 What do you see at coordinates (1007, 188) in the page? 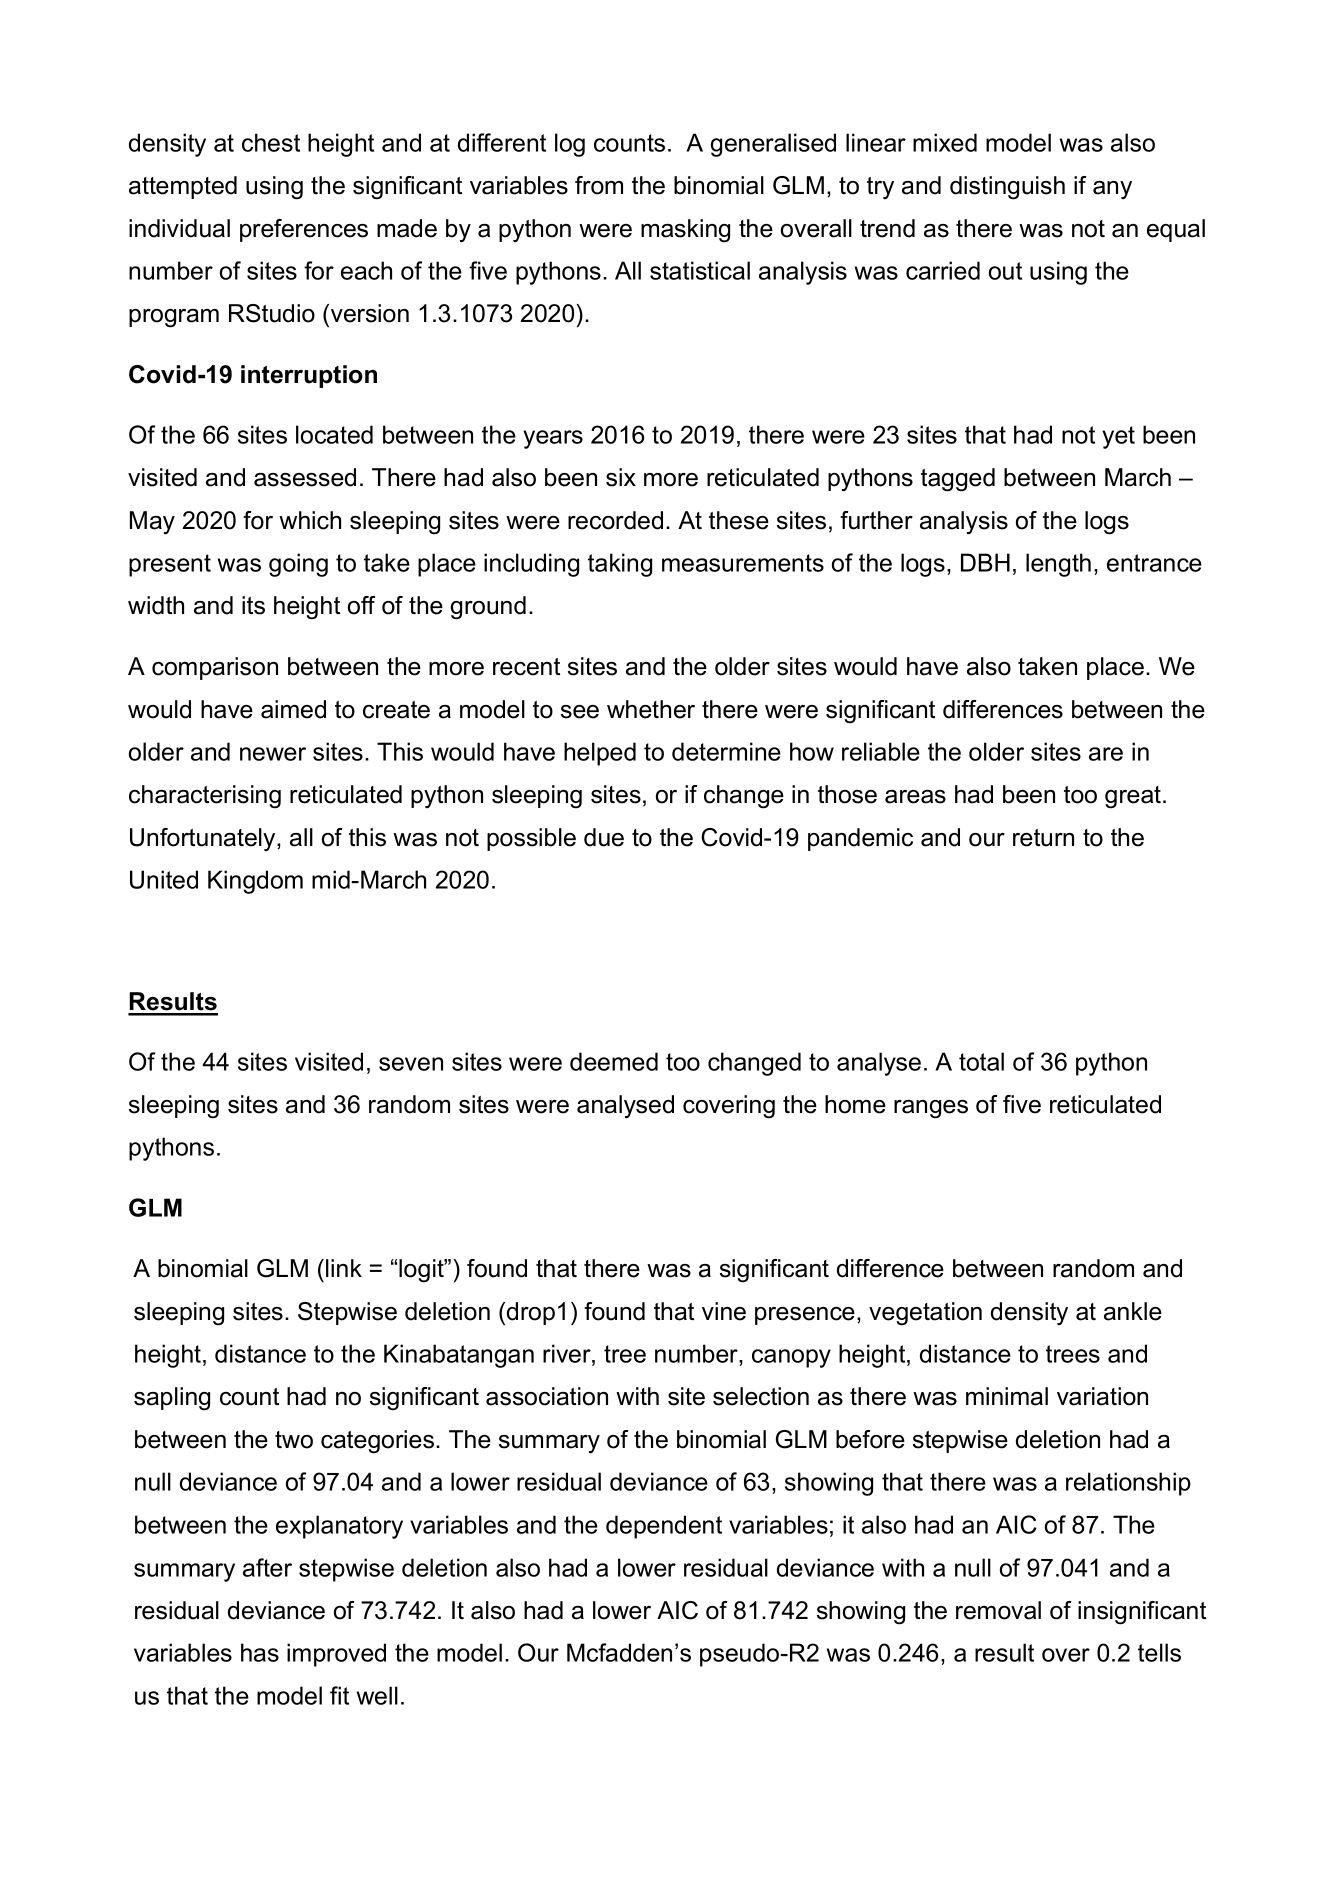
I see `distinguish` at bounding box center [1007, 188].
